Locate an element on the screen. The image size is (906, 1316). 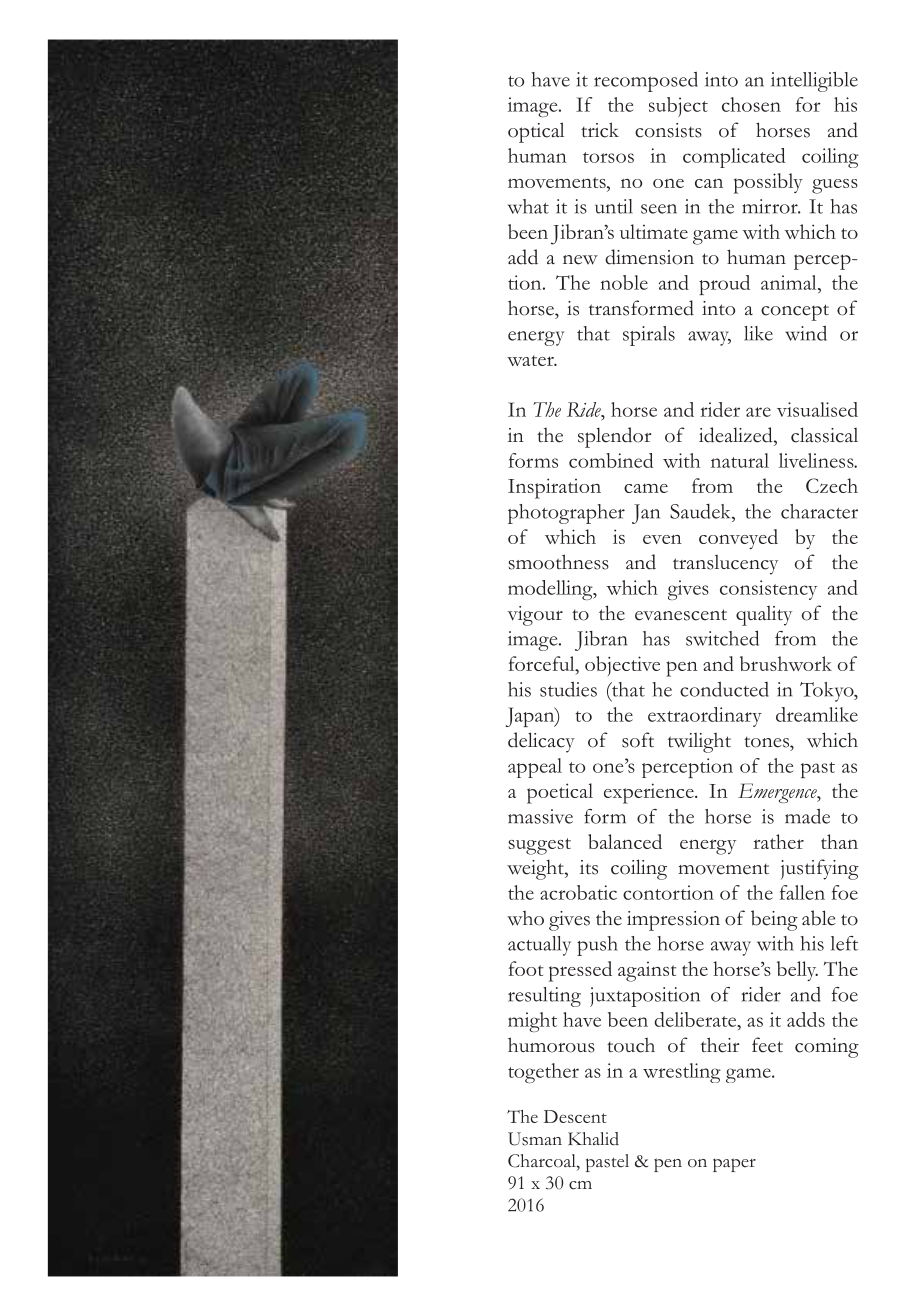
coming is located at coordinates (827, 1048).
